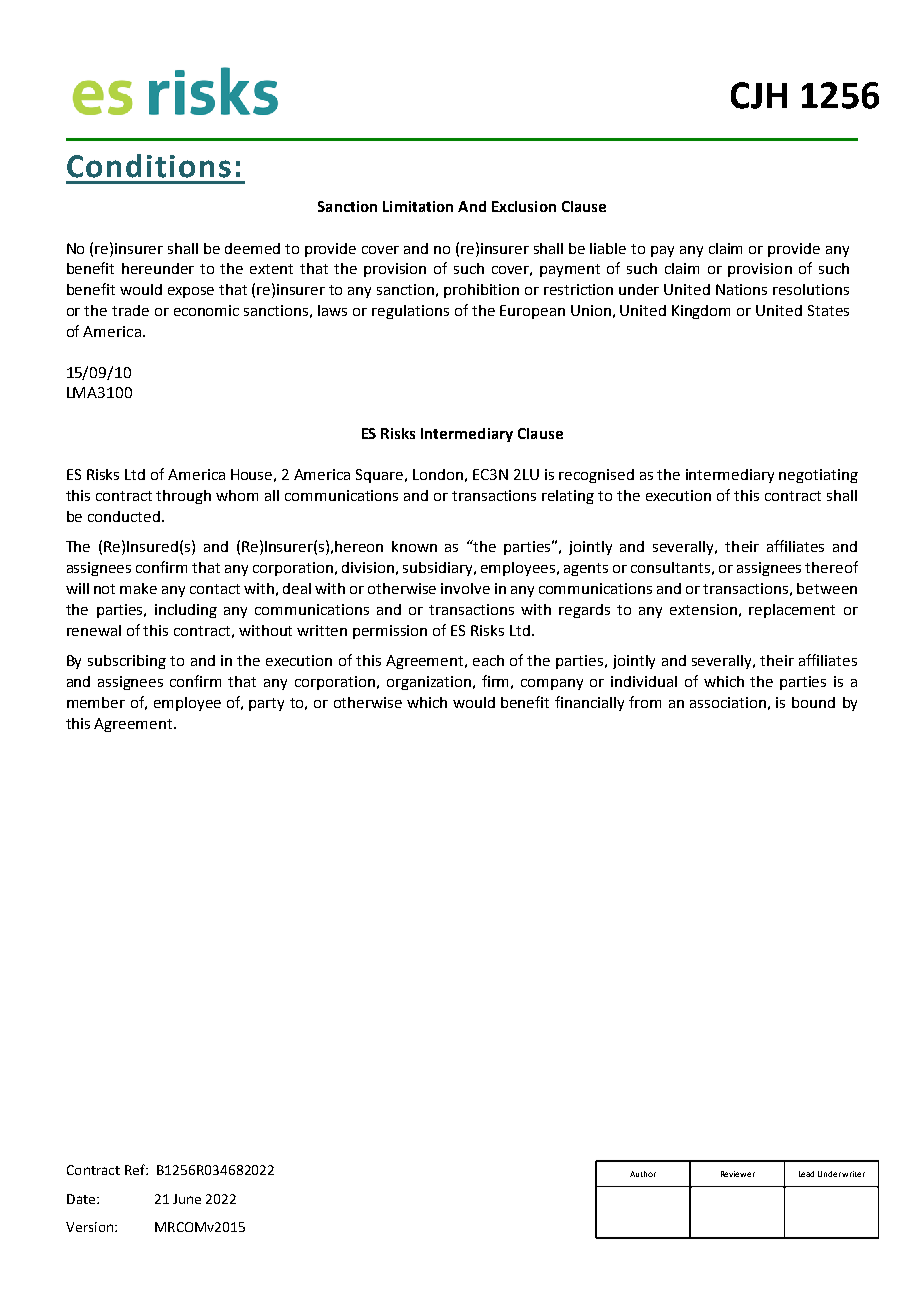 The image size is (924, 1308). I want to click on bound, so click(813, 702).
